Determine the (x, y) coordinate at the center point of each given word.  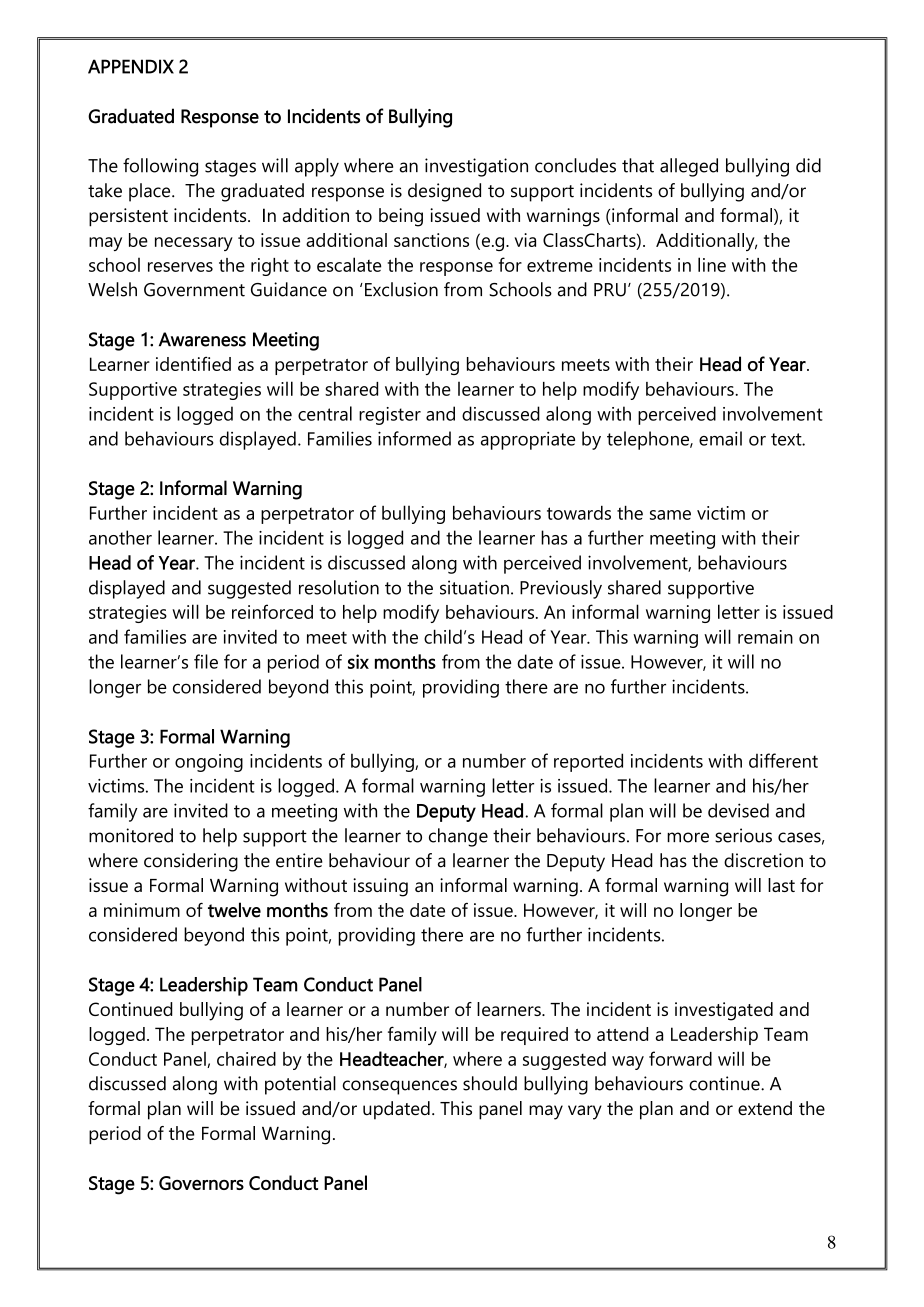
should (490, 1083)
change (458, 837)
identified (193, 363)
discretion (763, 860)
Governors (201, 1183)
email (720, 438)
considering (191, 862)
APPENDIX (131, 66)
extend (765, 1108)
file (206, 661)
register (390, 416)
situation (474, 587)
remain (765, 637)
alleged (689, 167)
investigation (476, 167)
